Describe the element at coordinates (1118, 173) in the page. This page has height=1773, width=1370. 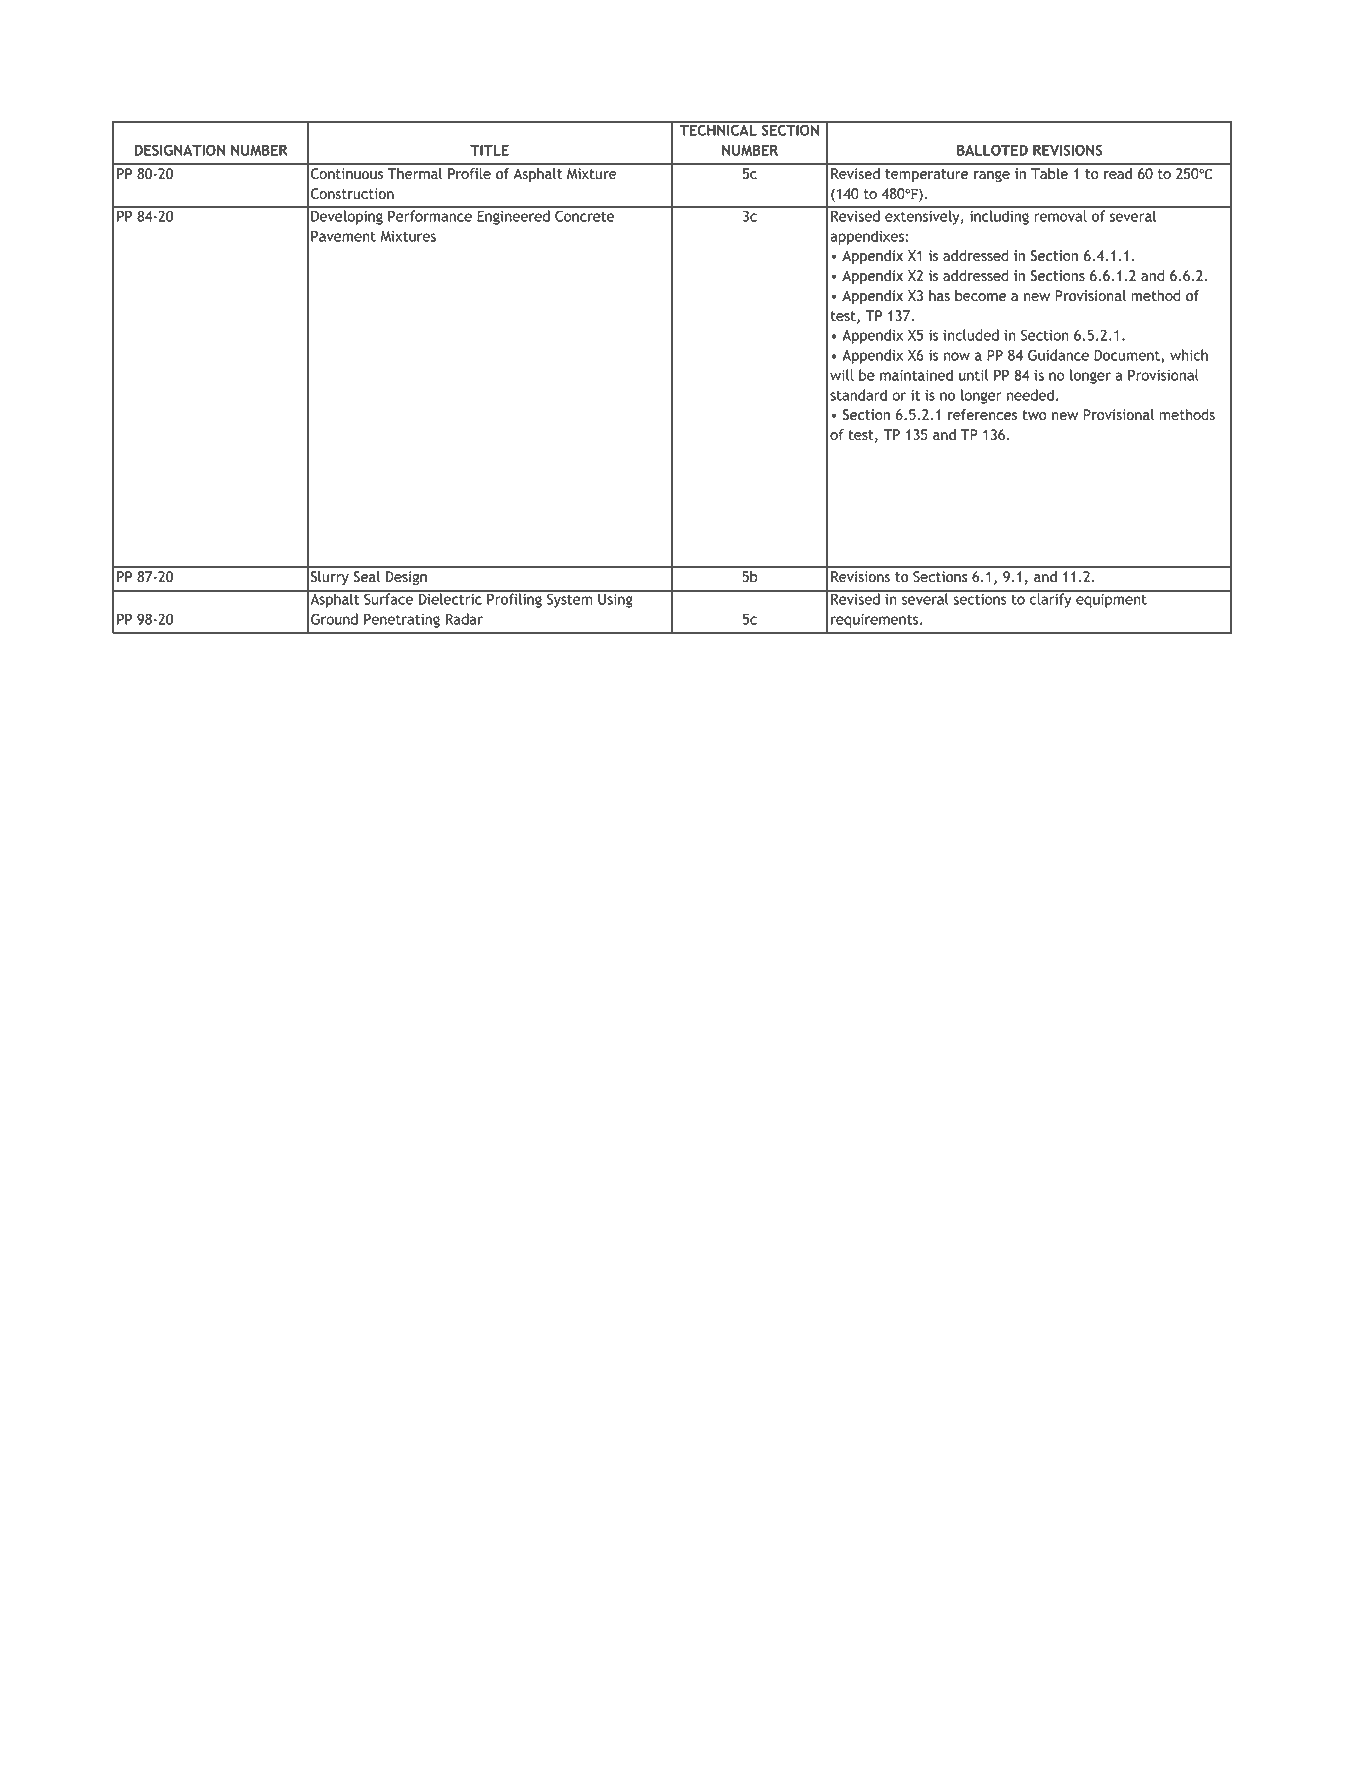
I see `read` at that location.
